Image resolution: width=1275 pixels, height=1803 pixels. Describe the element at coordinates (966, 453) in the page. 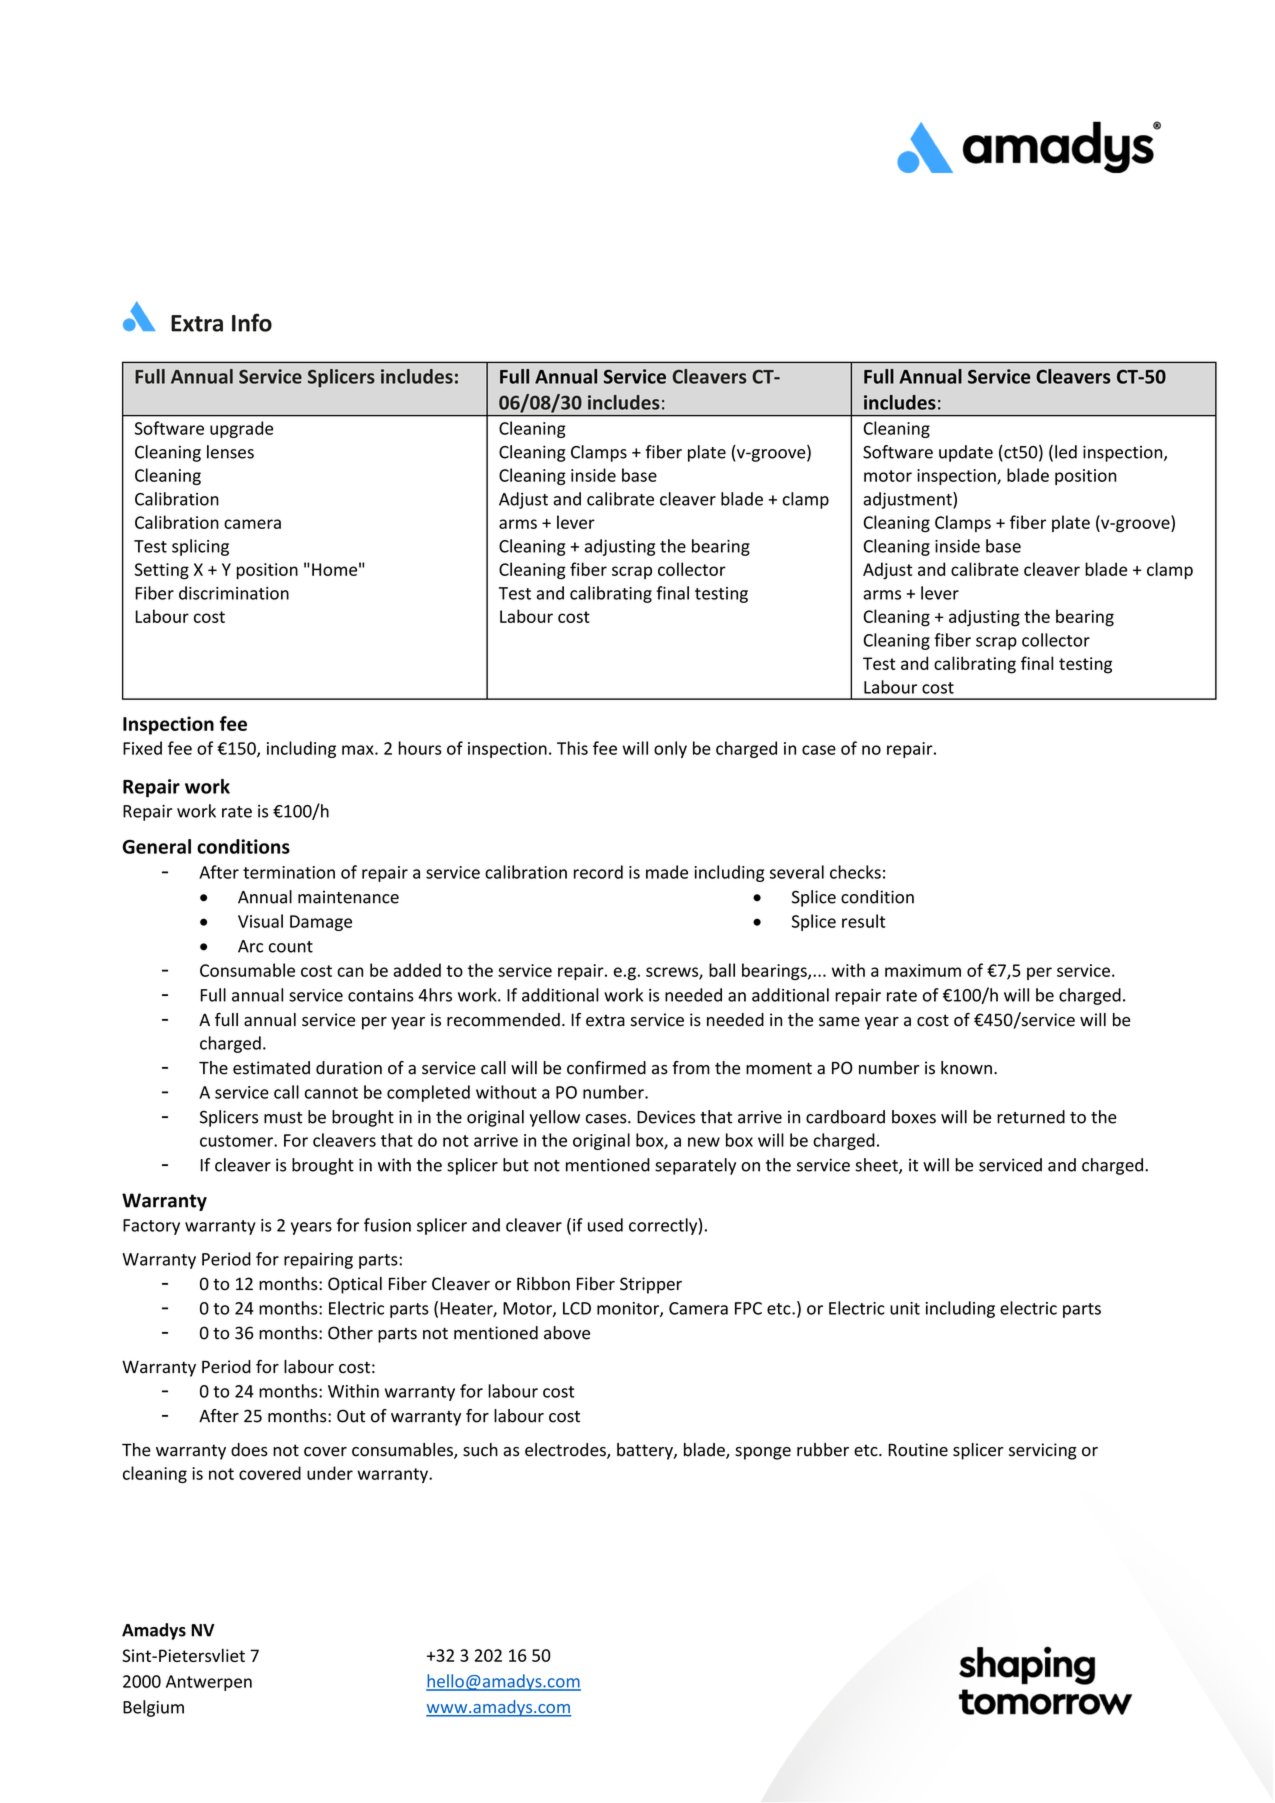

I see `update` at that location.
